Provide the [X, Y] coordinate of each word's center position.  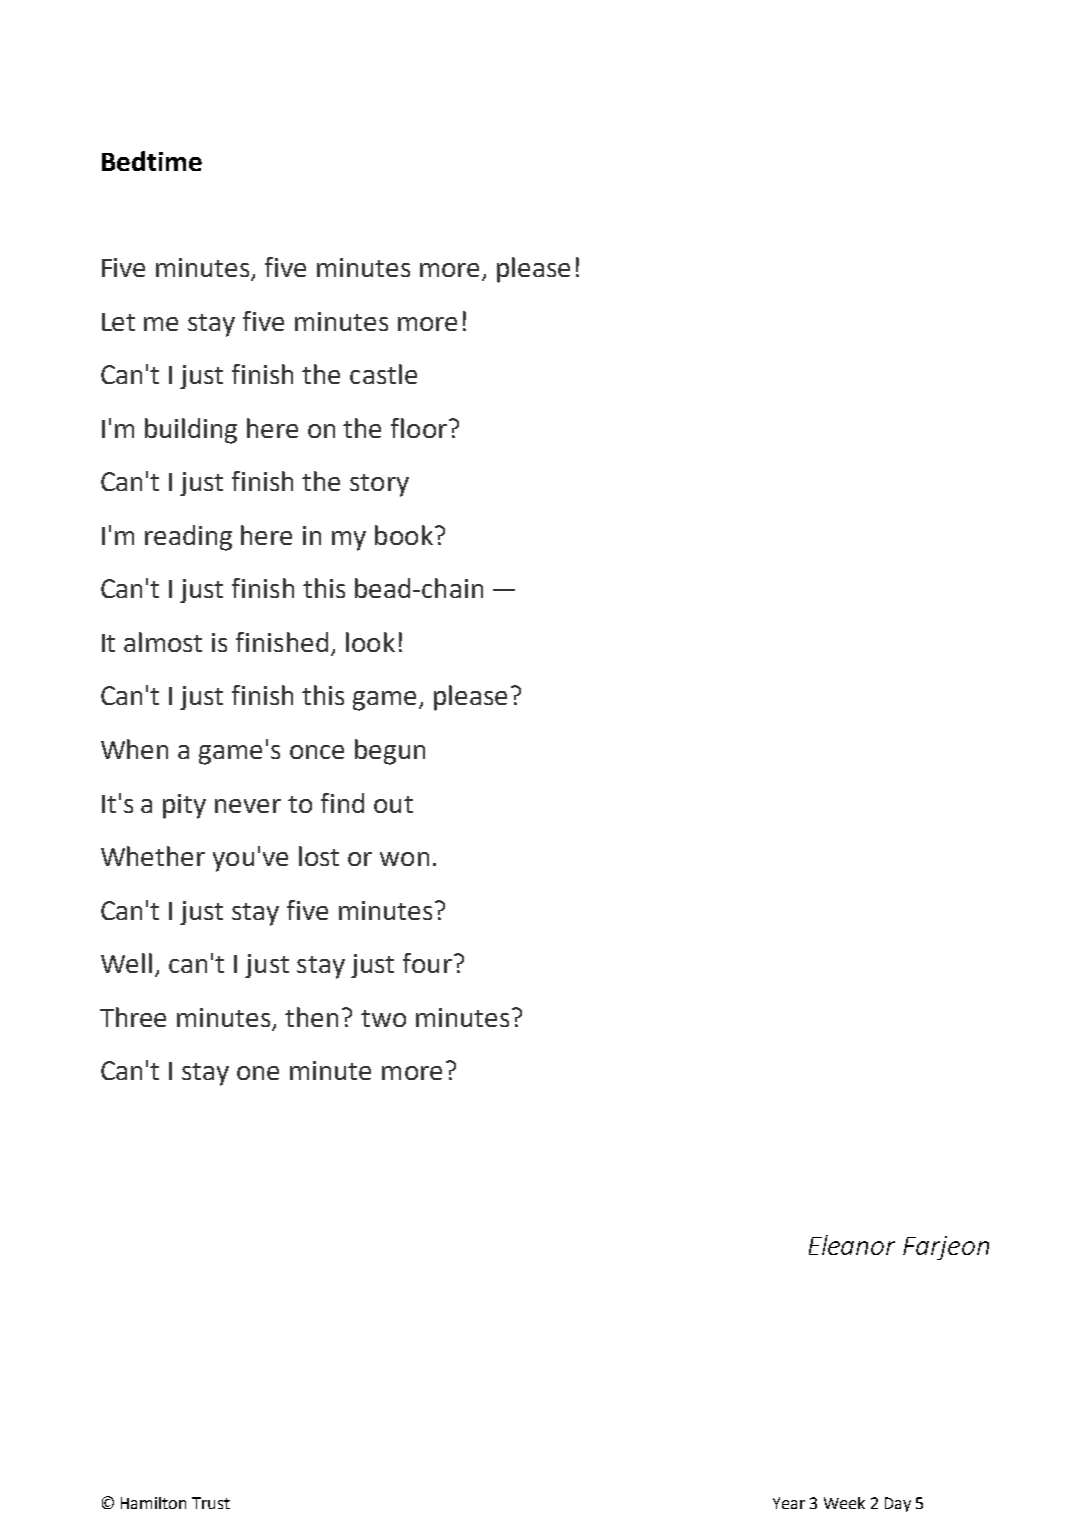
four [427, 963]
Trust [211, 1503]
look [370, 642]
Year [789, 1503]
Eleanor [852, 1245]
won [404, 859]
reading [188, 538]
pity [184, 806]
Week [844, 1503]
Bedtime [152, 161]
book [404, 535]
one [258, 1073]
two [383, 1018]
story [379, 485]
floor [419, 428]
